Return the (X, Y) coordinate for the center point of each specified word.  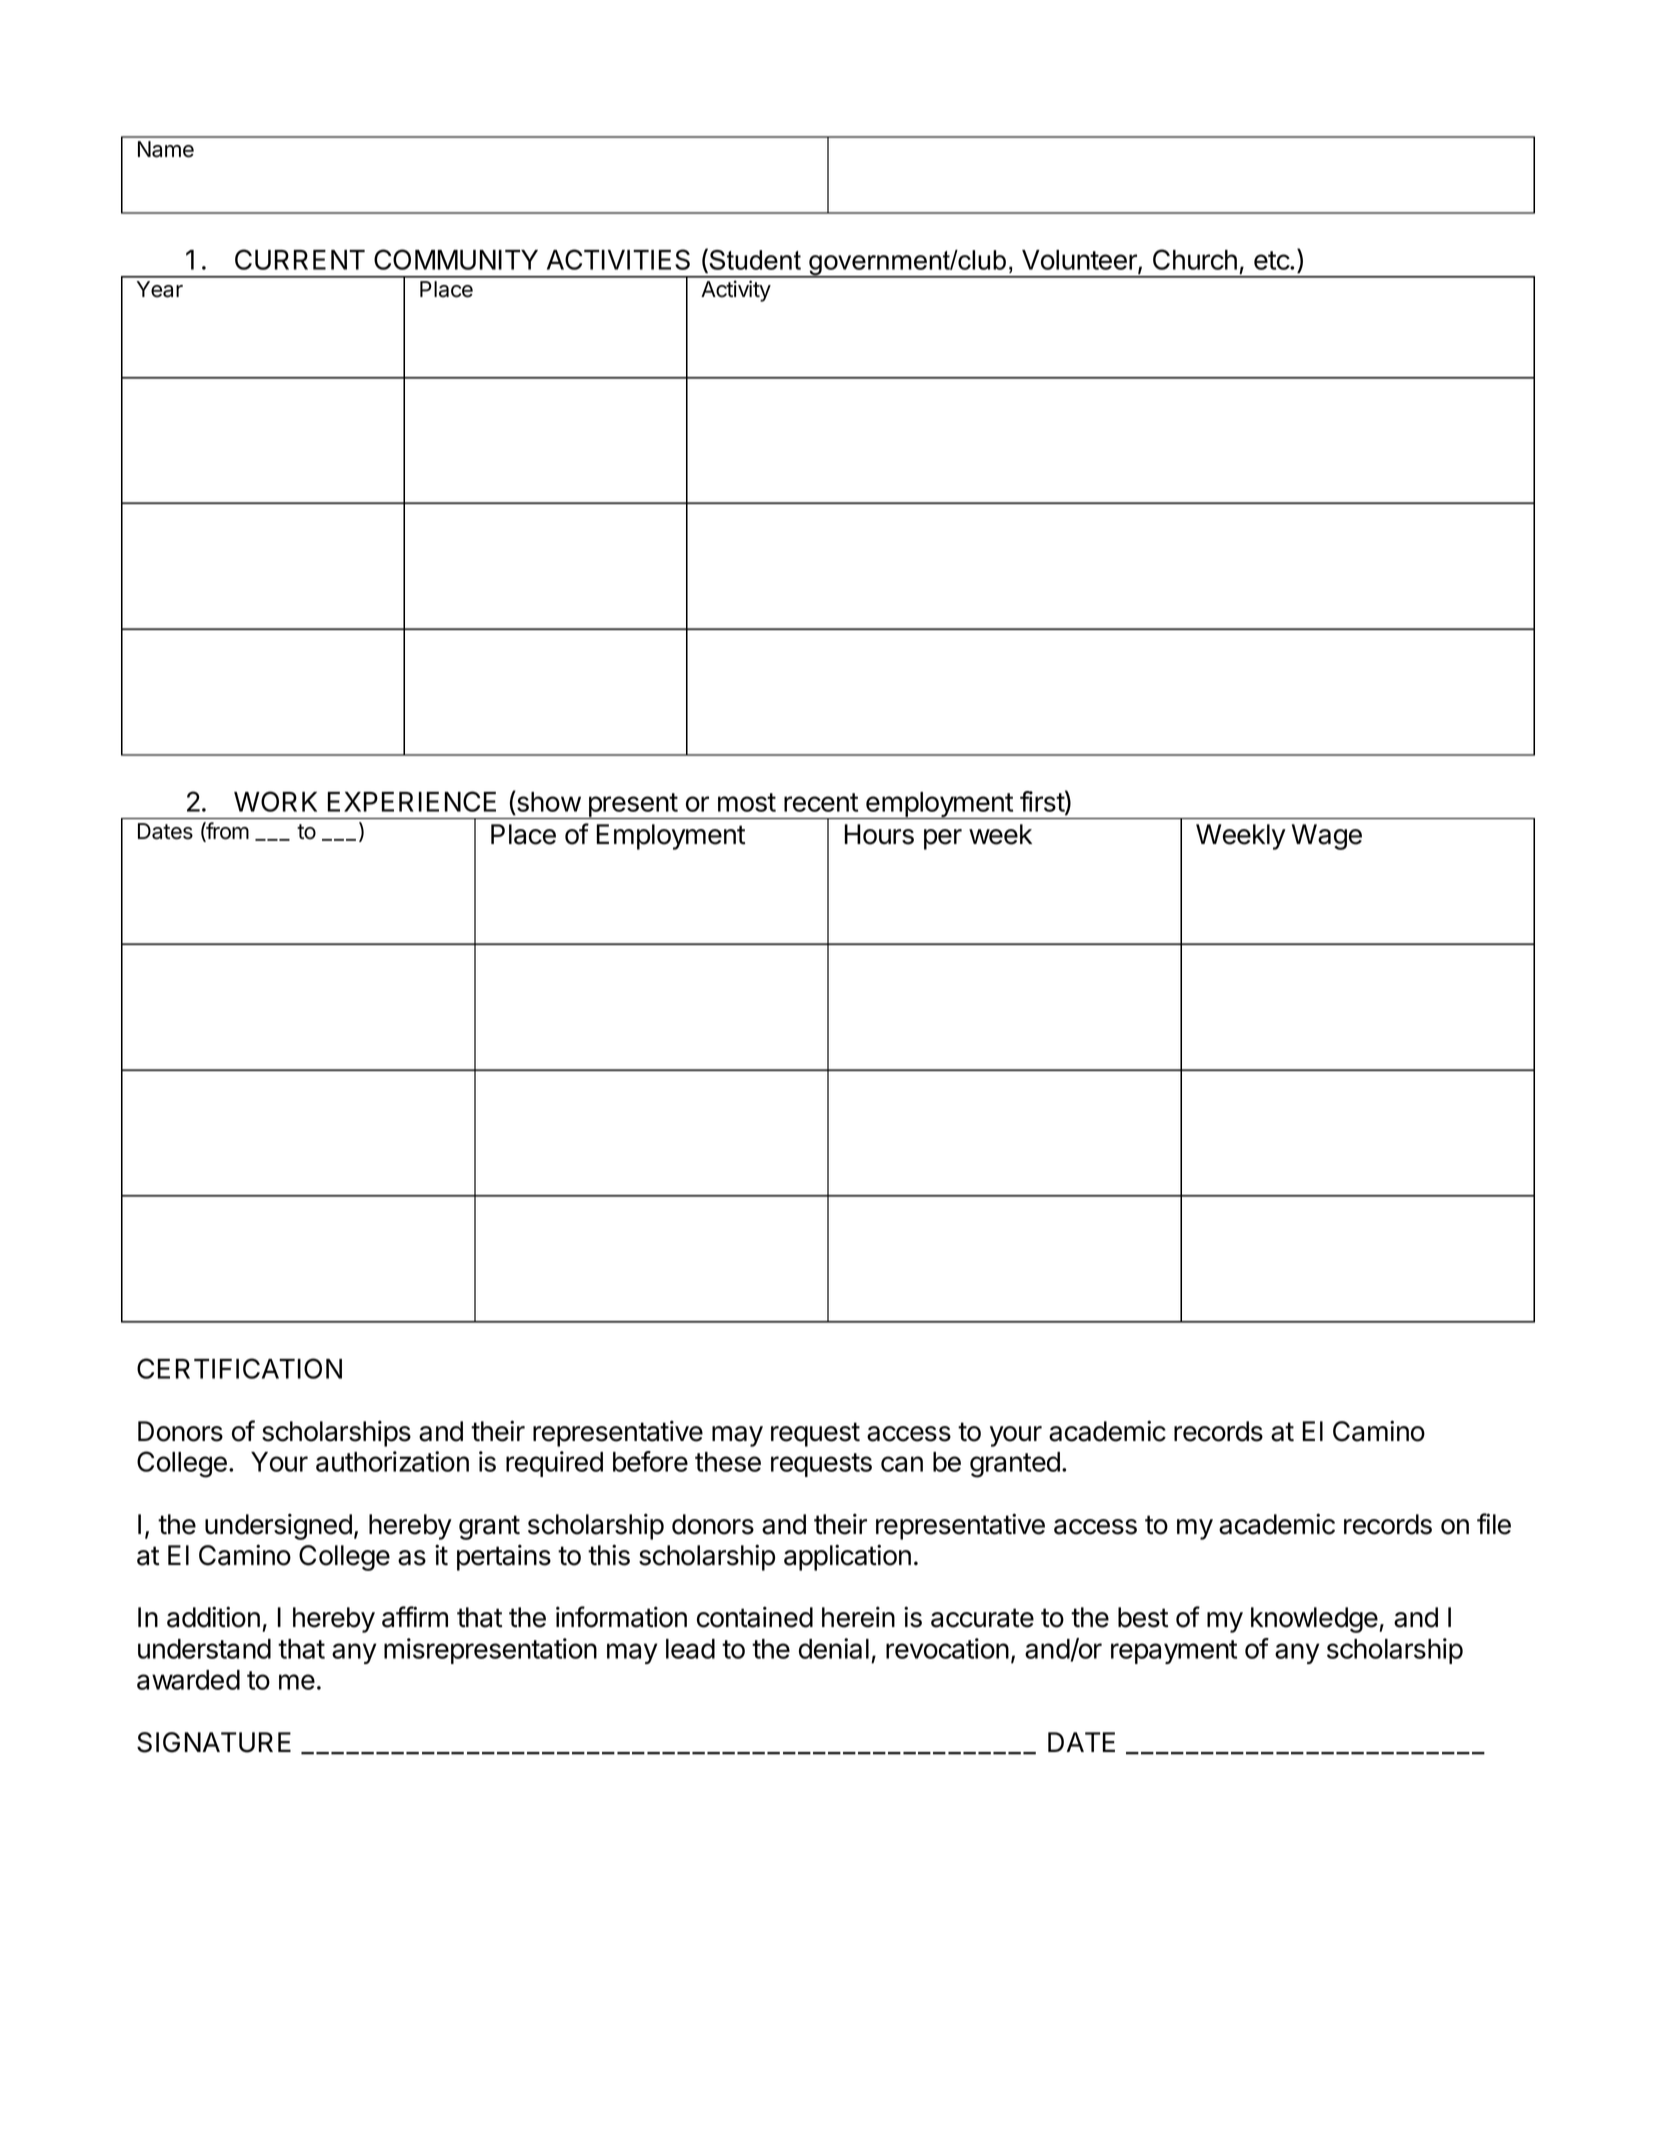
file (1494, 1524)
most (747, 802)
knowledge (1314, 1620)
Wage (1327, 837)
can (902, 1464)
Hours (879, 834)
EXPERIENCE (412, 801)
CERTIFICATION (239, 1368)
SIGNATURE (214, 1742)
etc (1272, 260)
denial (834, 1648)
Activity (736, 291)
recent (821, 802)
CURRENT (300, 259)
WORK (275, 801)
